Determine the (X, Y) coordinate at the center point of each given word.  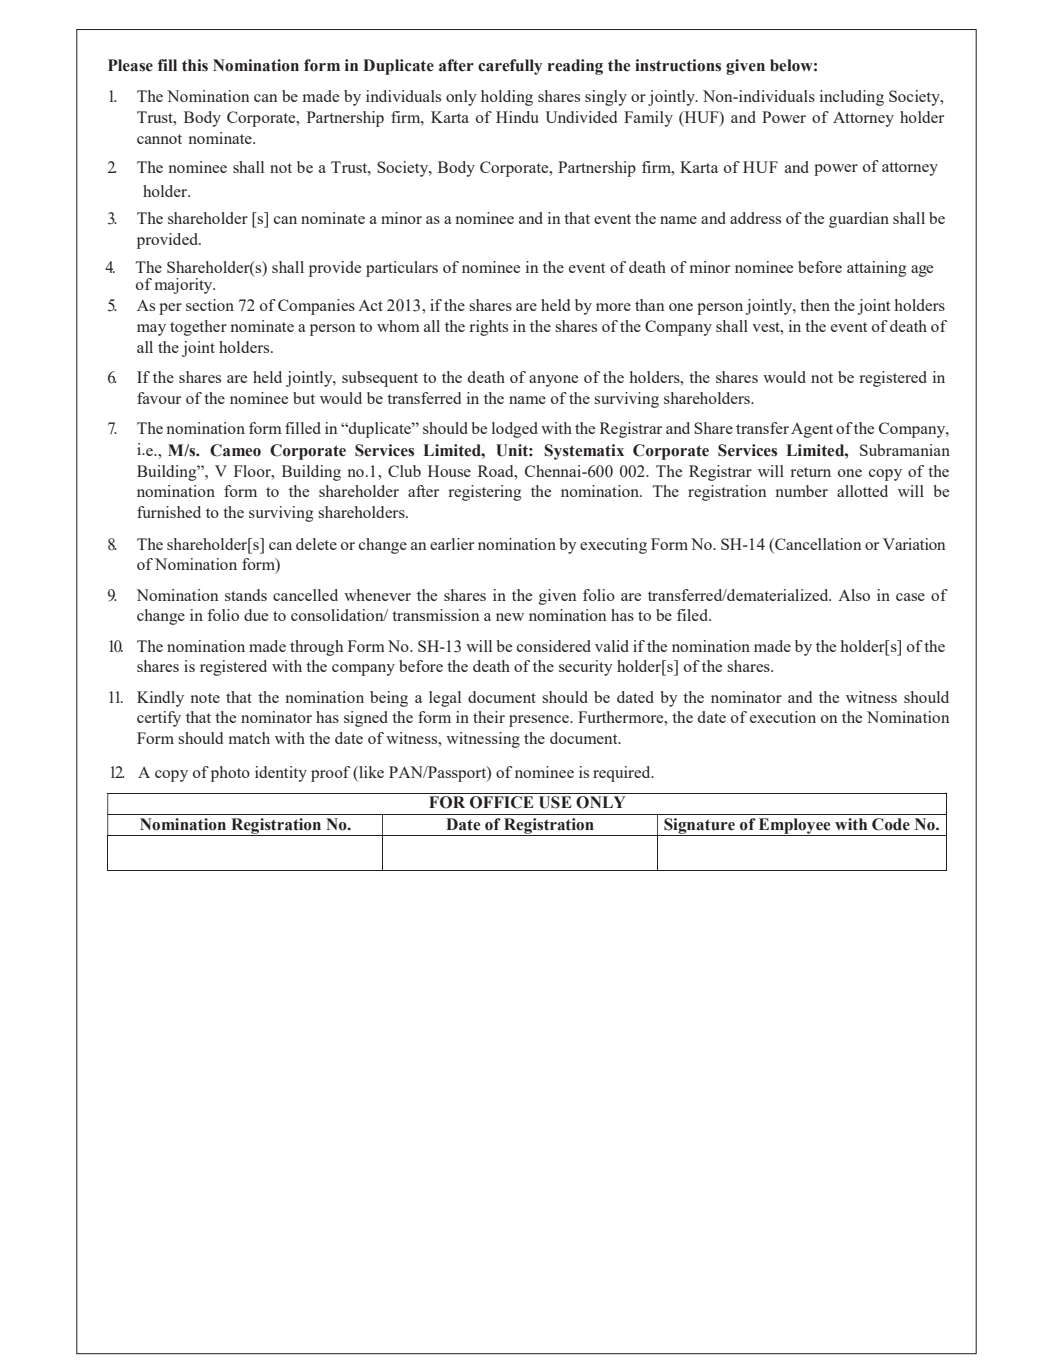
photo (230, 774)
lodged (515, 430)
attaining (876, 269)
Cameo (235, 450)
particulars (402, 269)
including (852, 98)
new (510, 617)
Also (854, 595)
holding (507, 98)
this (195, 65)
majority (185, 286)
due (256, 615)
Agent (812, 430)
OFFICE (502, 802)
